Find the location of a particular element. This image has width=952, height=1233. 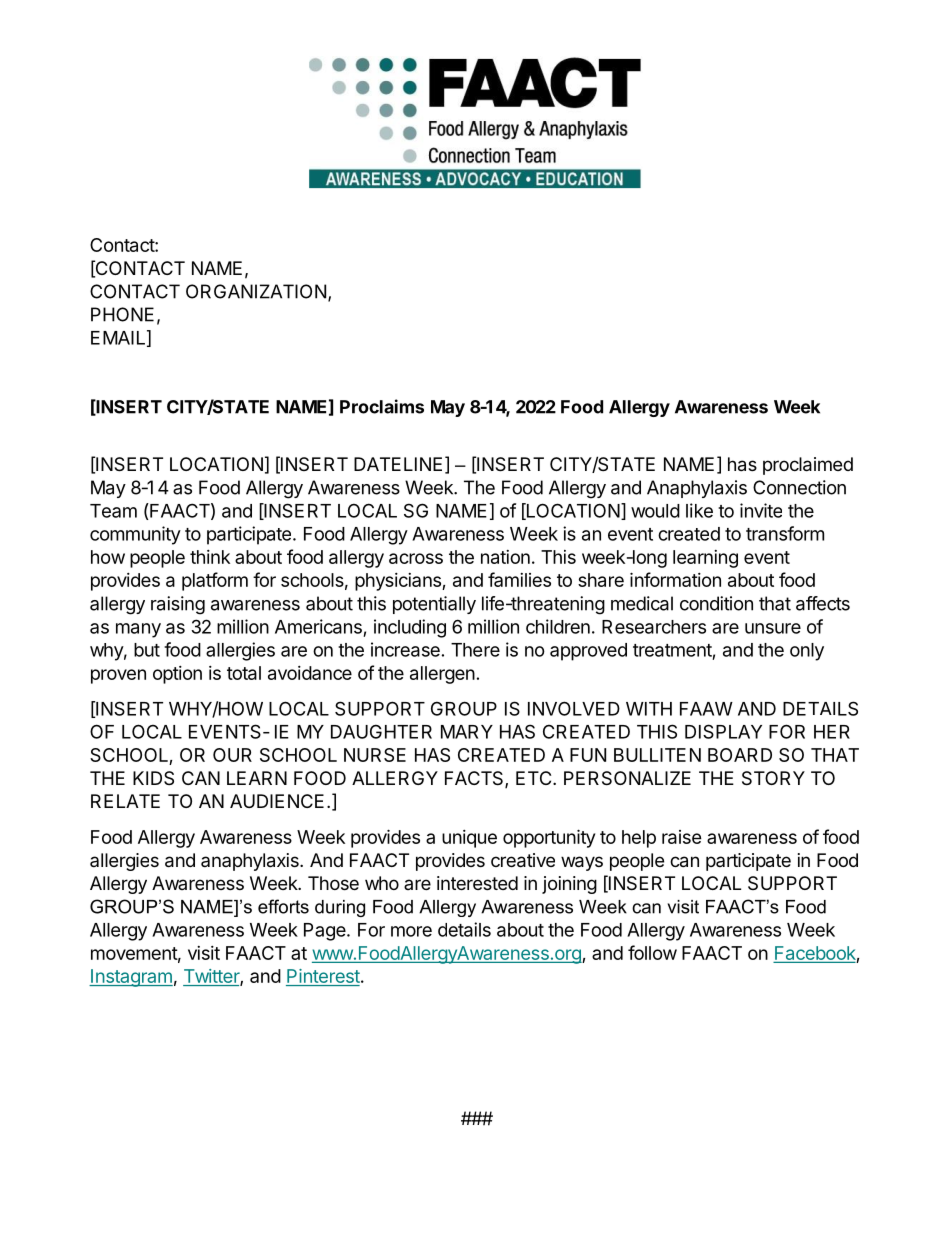

ORGANIZATION is located at coordinates (256, 291).
